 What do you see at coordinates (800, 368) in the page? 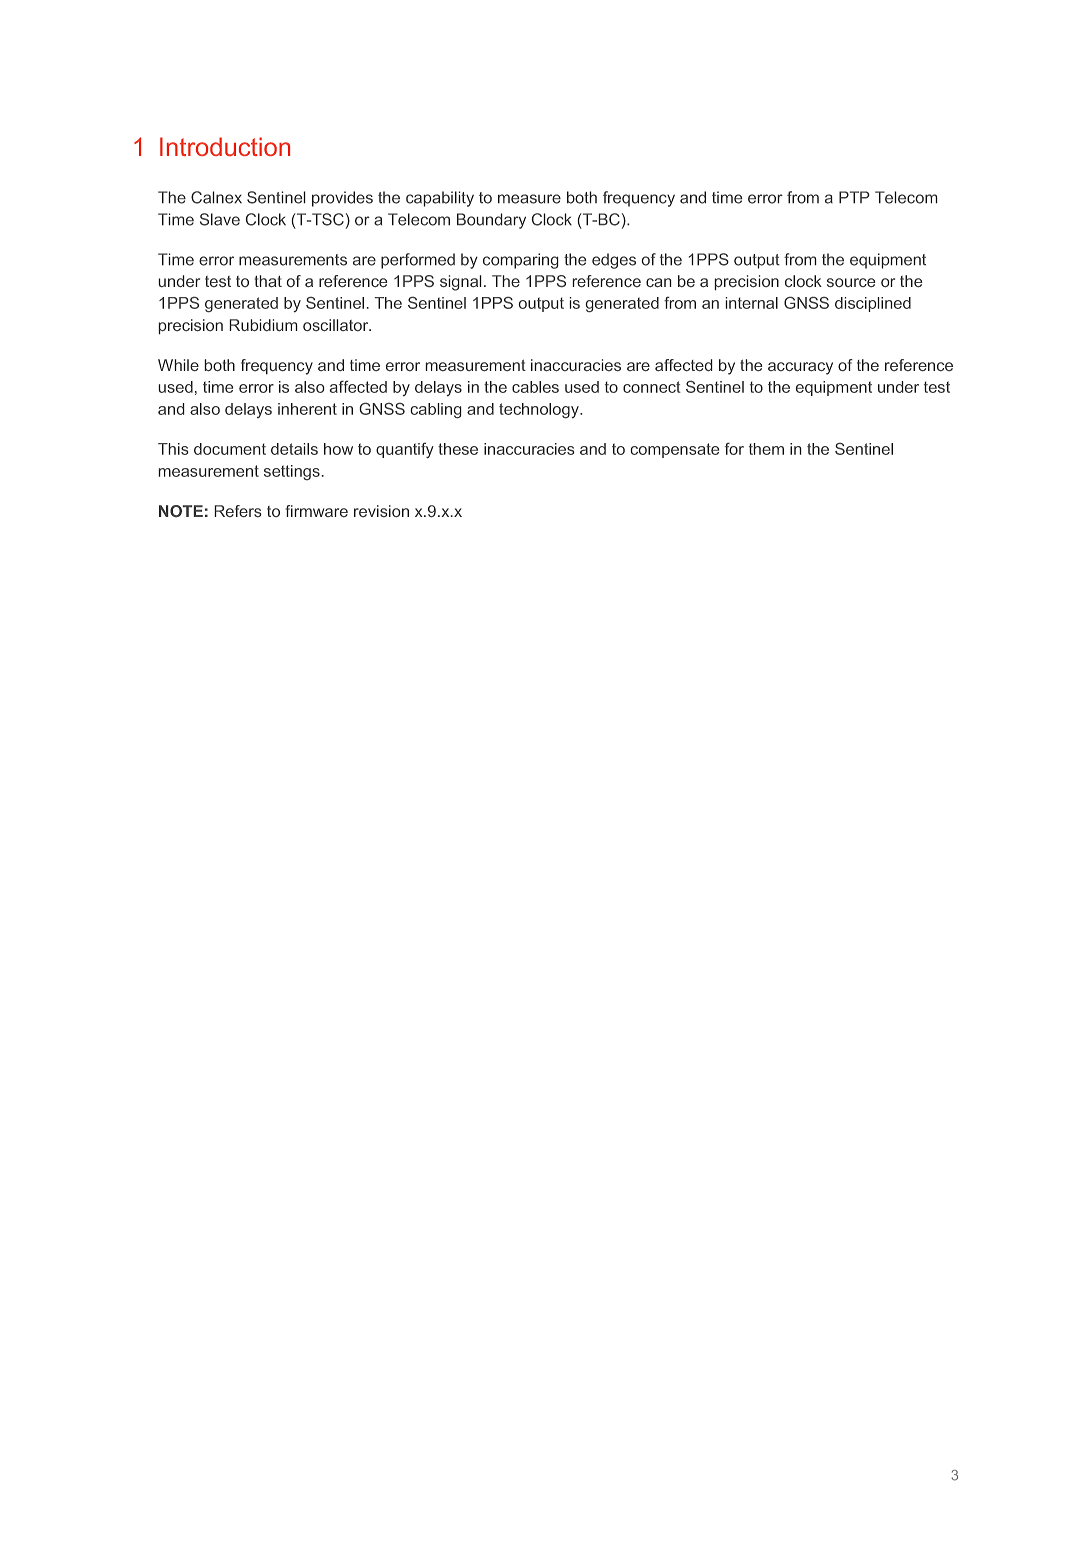
I see `accuracy` at bounding box center [800, 368].
